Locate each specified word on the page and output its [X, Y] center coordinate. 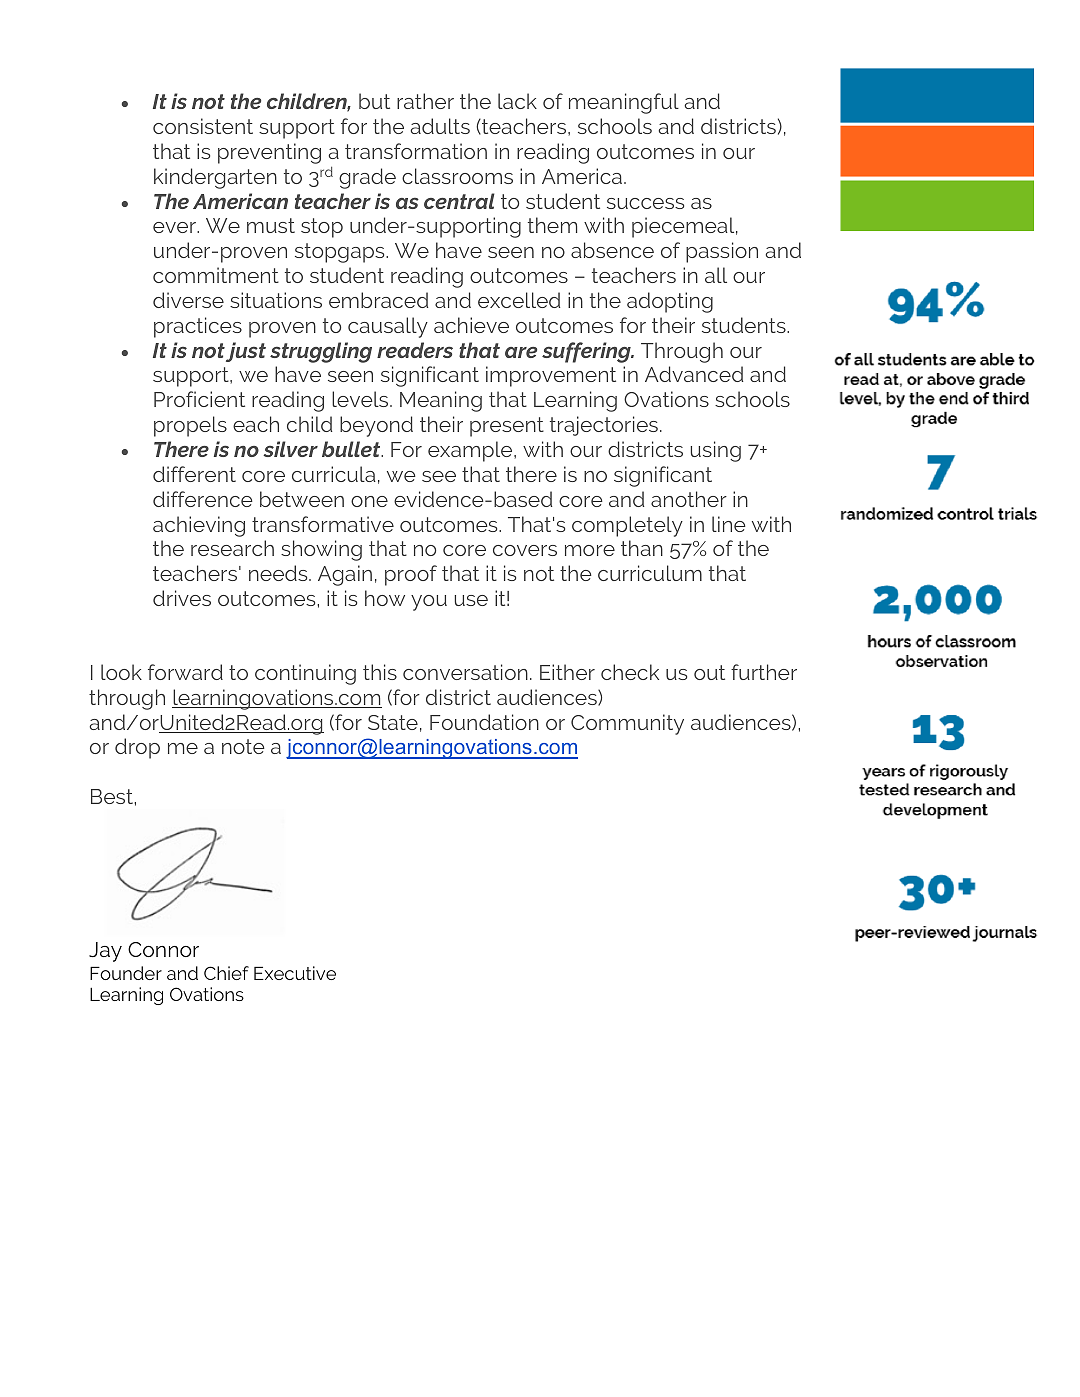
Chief [226, 973]
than [642, 548]
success [645, 203]
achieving [199, 526]
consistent [203, 126]
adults [440, 126]
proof [411, 575]
